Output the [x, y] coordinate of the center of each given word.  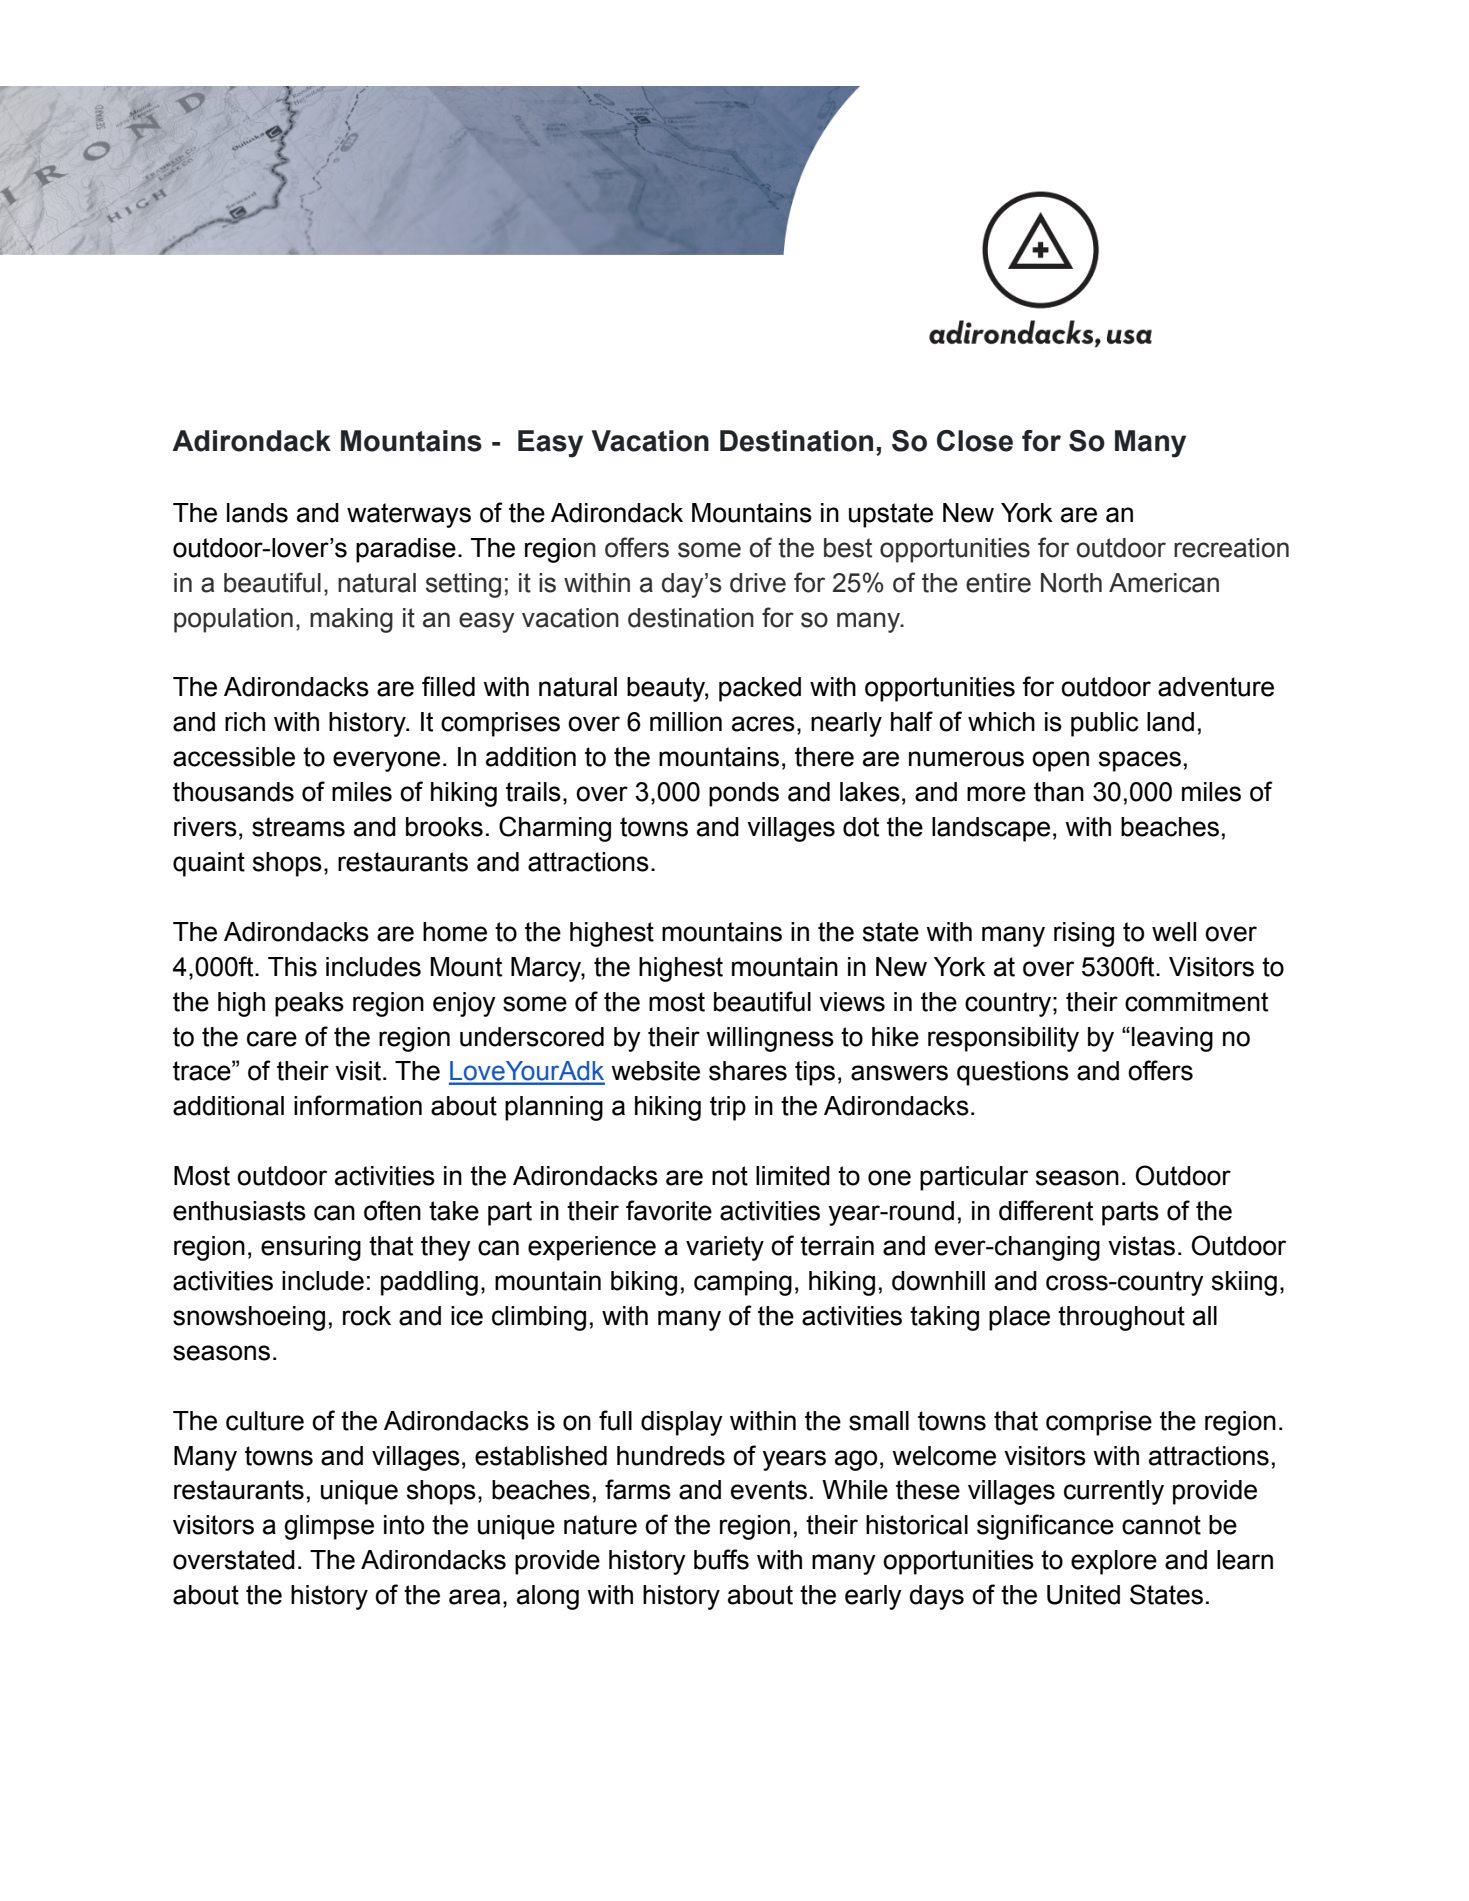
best [848, 548]
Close [975, 441]
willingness [770, 1039]
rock [367, 1316]
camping [743, 1283]
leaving [1172, 1039]
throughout [1121, 1318]
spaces [1140, 761]
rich [245, 722]
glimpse [329, 1527]
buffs [721, 1559]
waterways [409, 515]
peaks [309, 1004]
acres [763, 724]
